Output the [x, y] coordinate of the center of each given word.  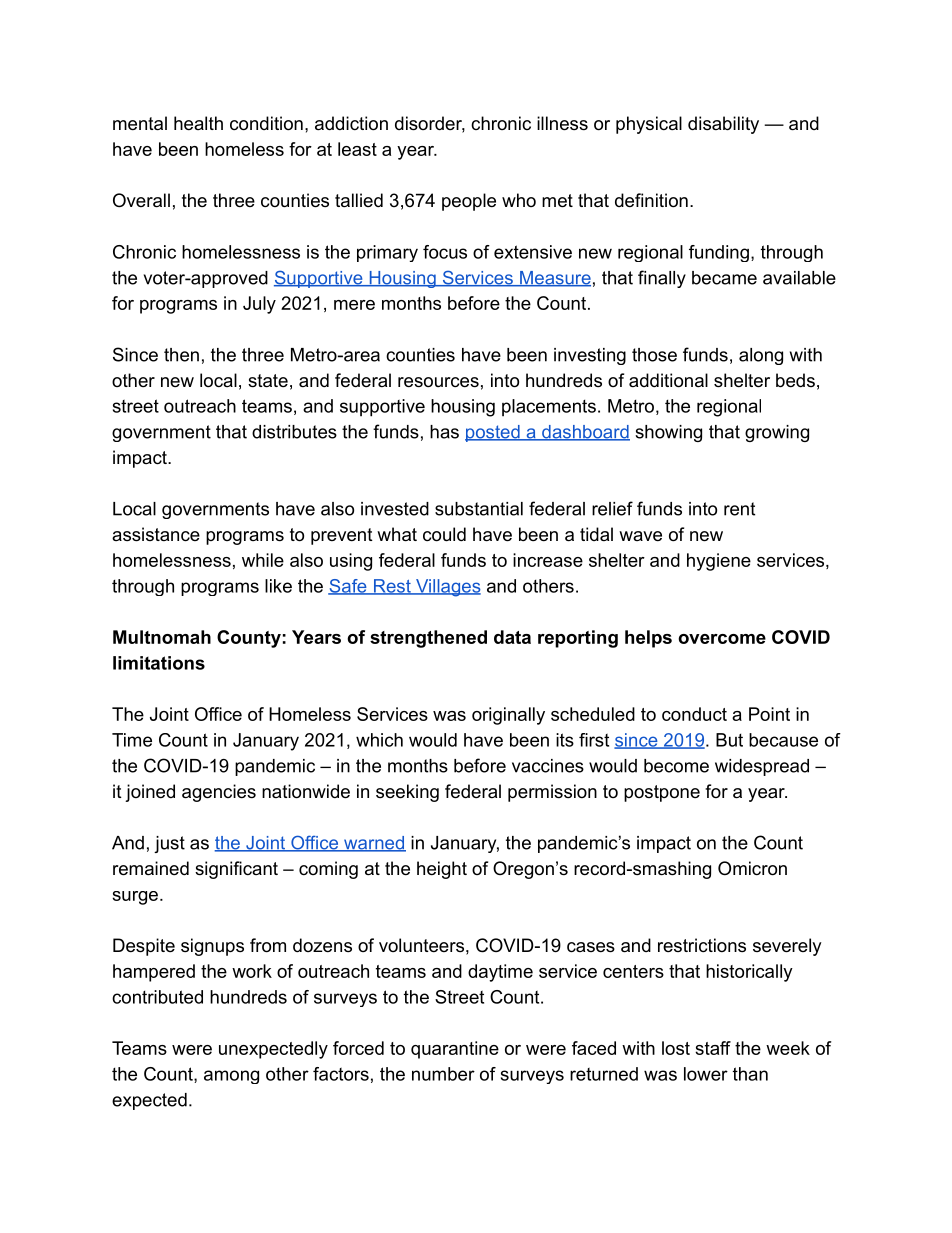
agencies [219, 793]
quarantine [455, 1050]
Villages [447, 588]
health [198, 123]
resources [438, 382]
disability [723, 125]
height [442, 870]
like [278, 586]
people [469, 202]
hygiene [719, 562]
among [231, 1077]
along [761, 356]
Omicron [752, 868]
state [268, 381]
